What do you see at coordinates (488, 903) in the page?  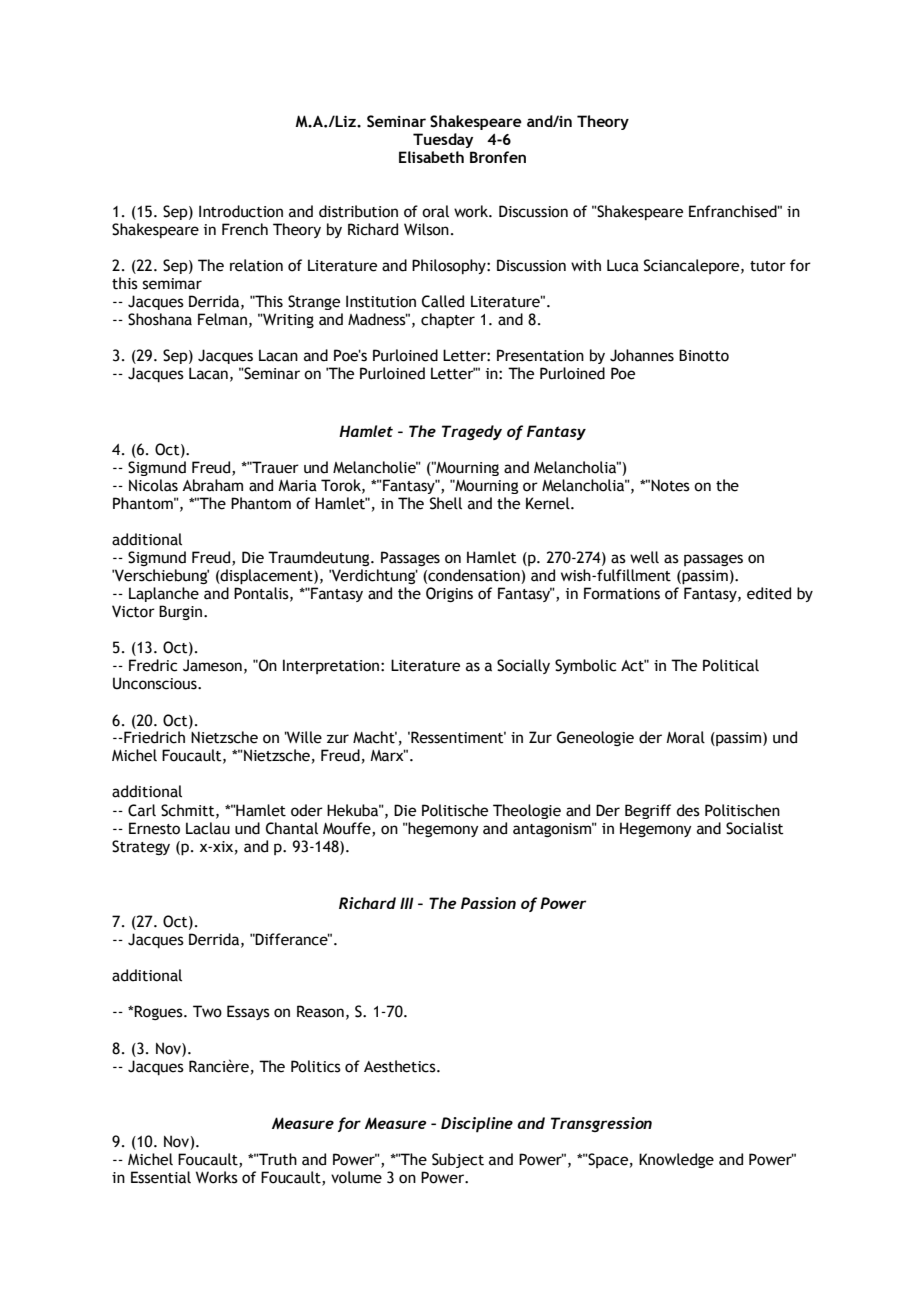 I see `Passion` at bounding box center [488, 903].
